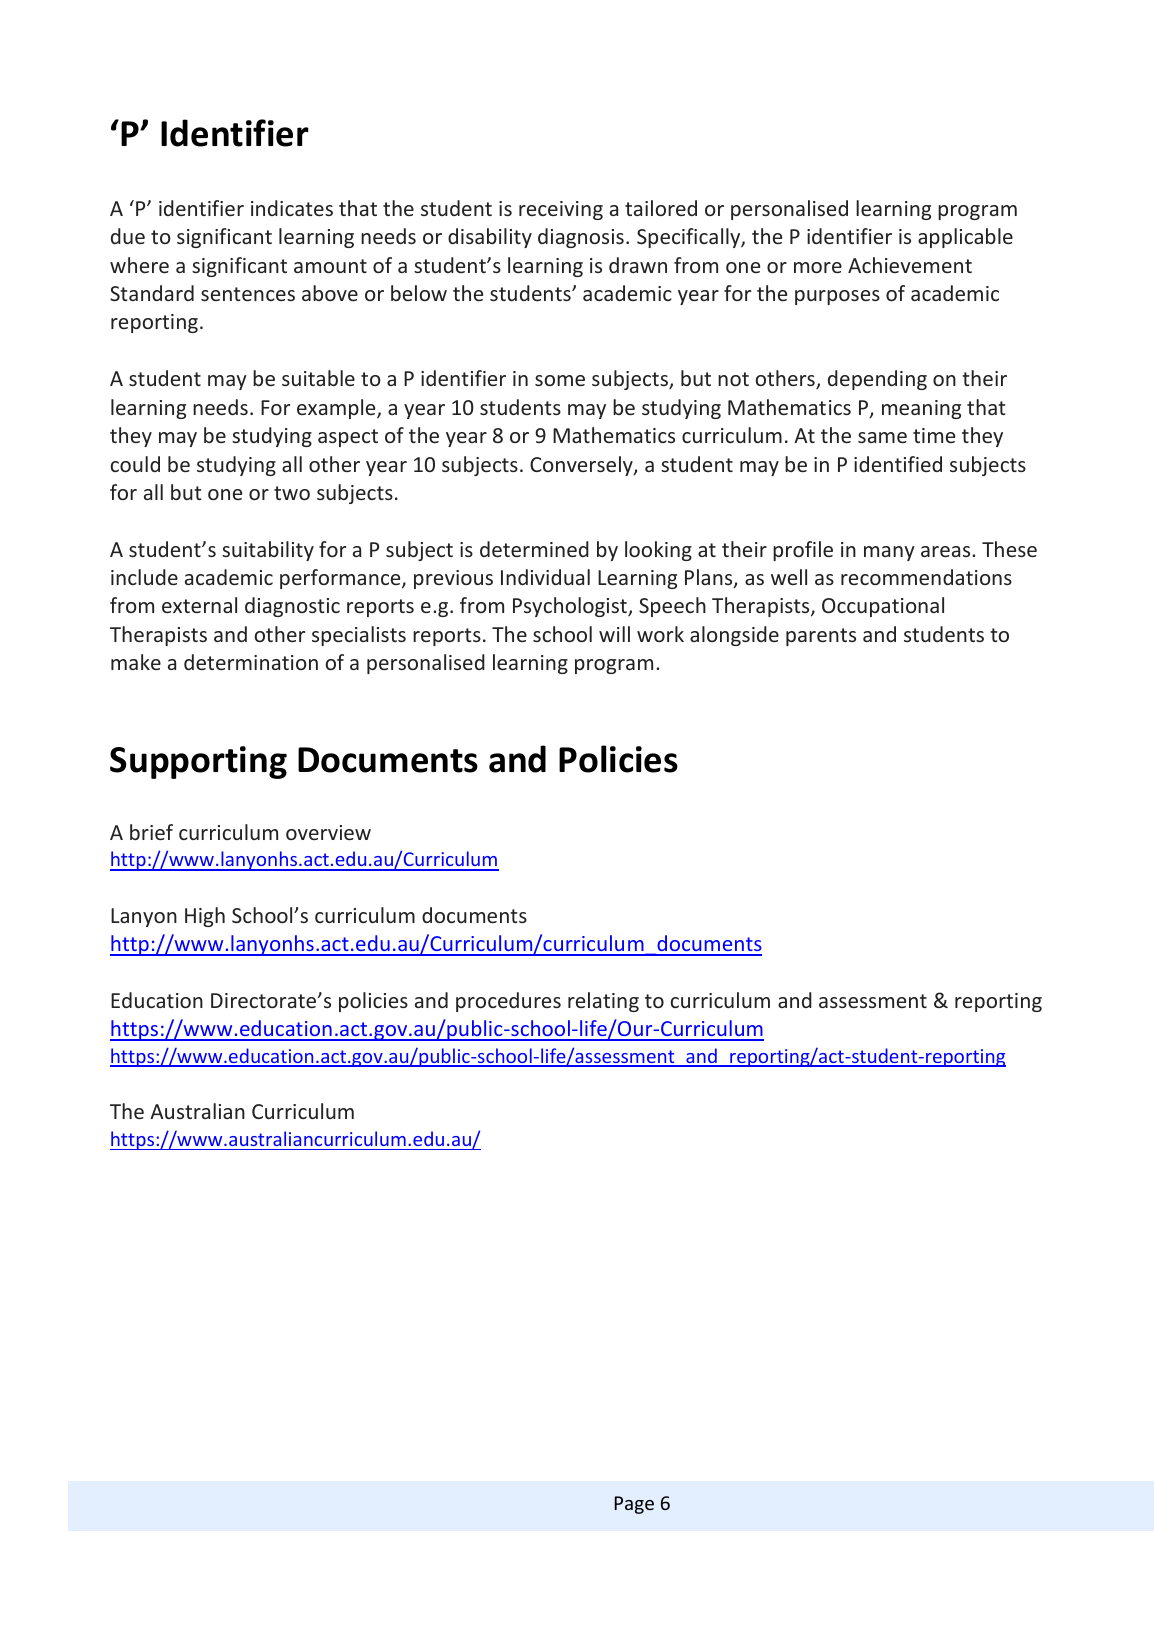 The image size is (1154, 1632). I want to click on High, so click(205, 917).
